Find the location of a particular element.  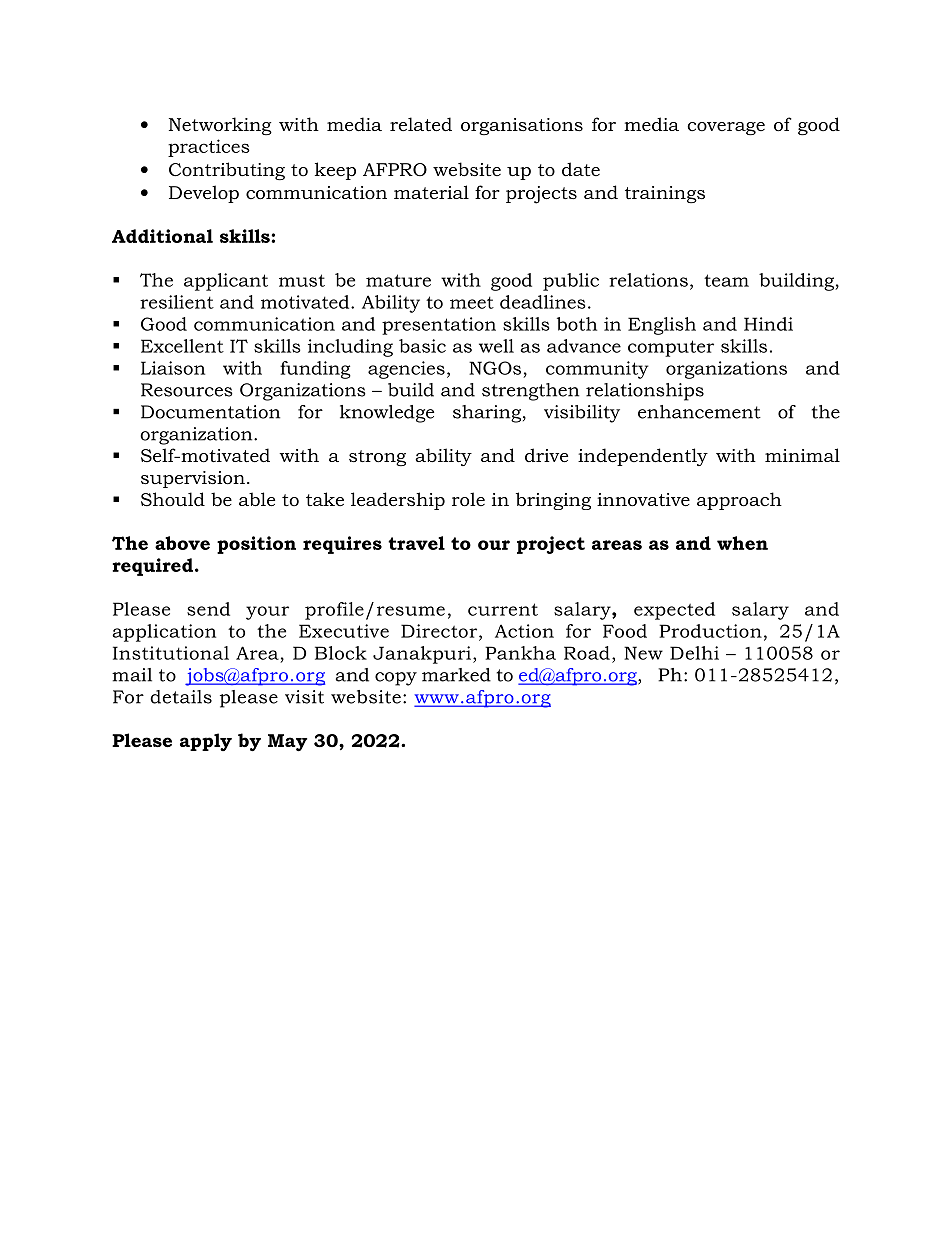

practices is located at coordinates (209, 148).
